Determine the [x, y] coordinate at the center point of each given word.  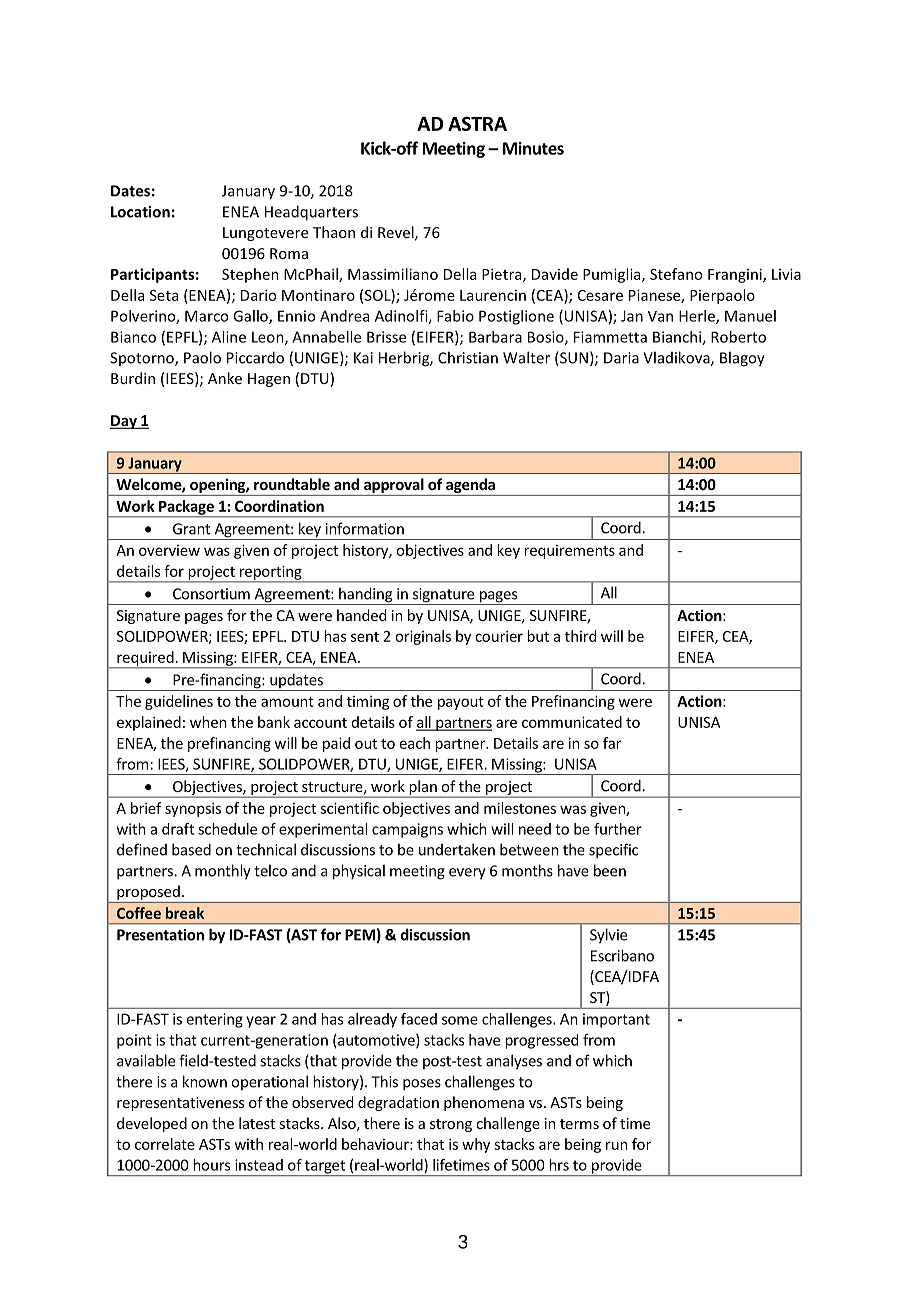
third [580, 636]
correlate [165, 1144]
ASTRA [477, 123]
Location [140, 212]
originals [423, 637]
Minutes [533, 148]
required [145, 659]
